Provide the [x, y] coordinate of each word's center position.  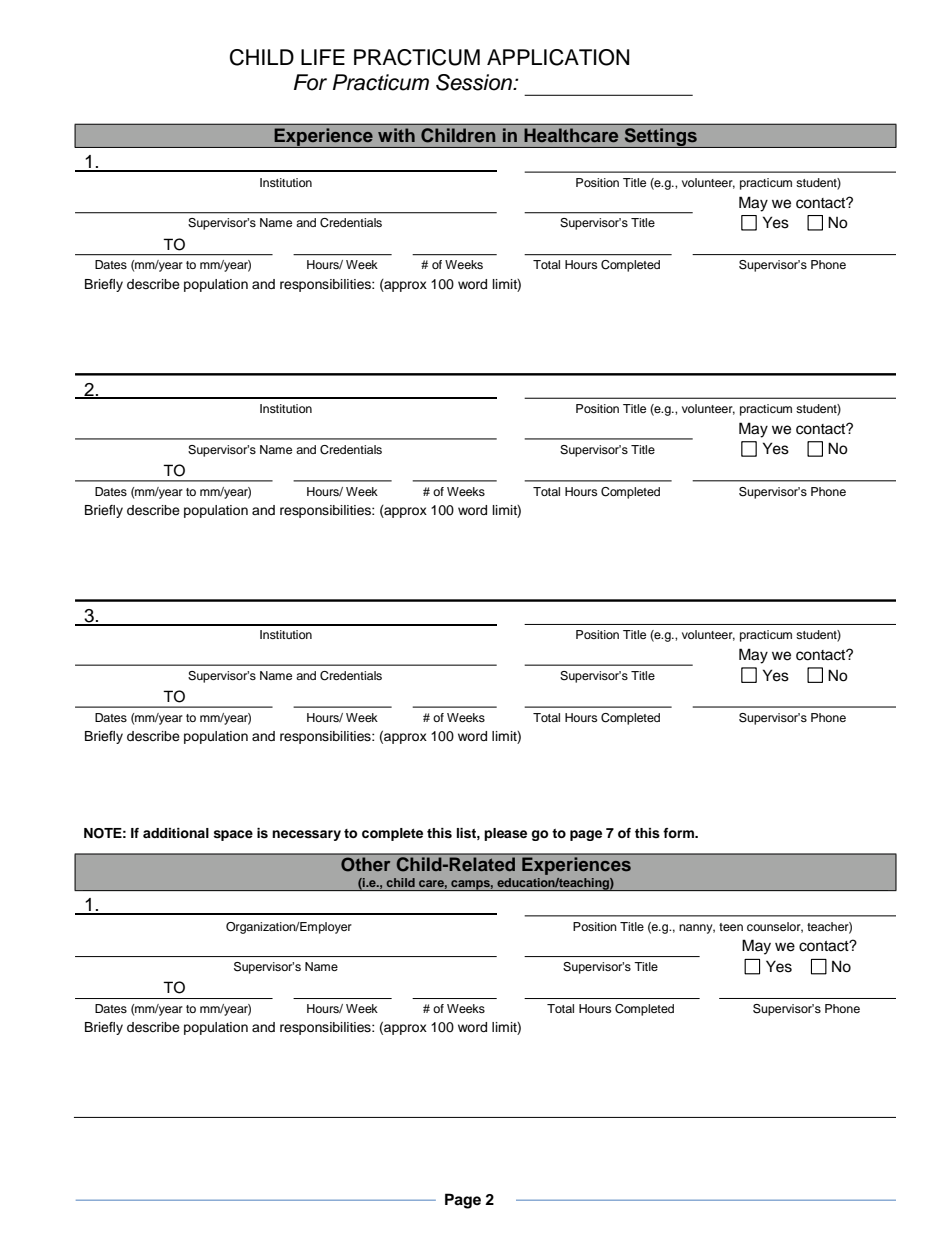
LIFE [323, 57]
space [233, 835]
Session [475, 82]
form [679, 833]
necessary [306, 835]
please [505, 834]
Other [365, 864]
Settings [660, 138]
